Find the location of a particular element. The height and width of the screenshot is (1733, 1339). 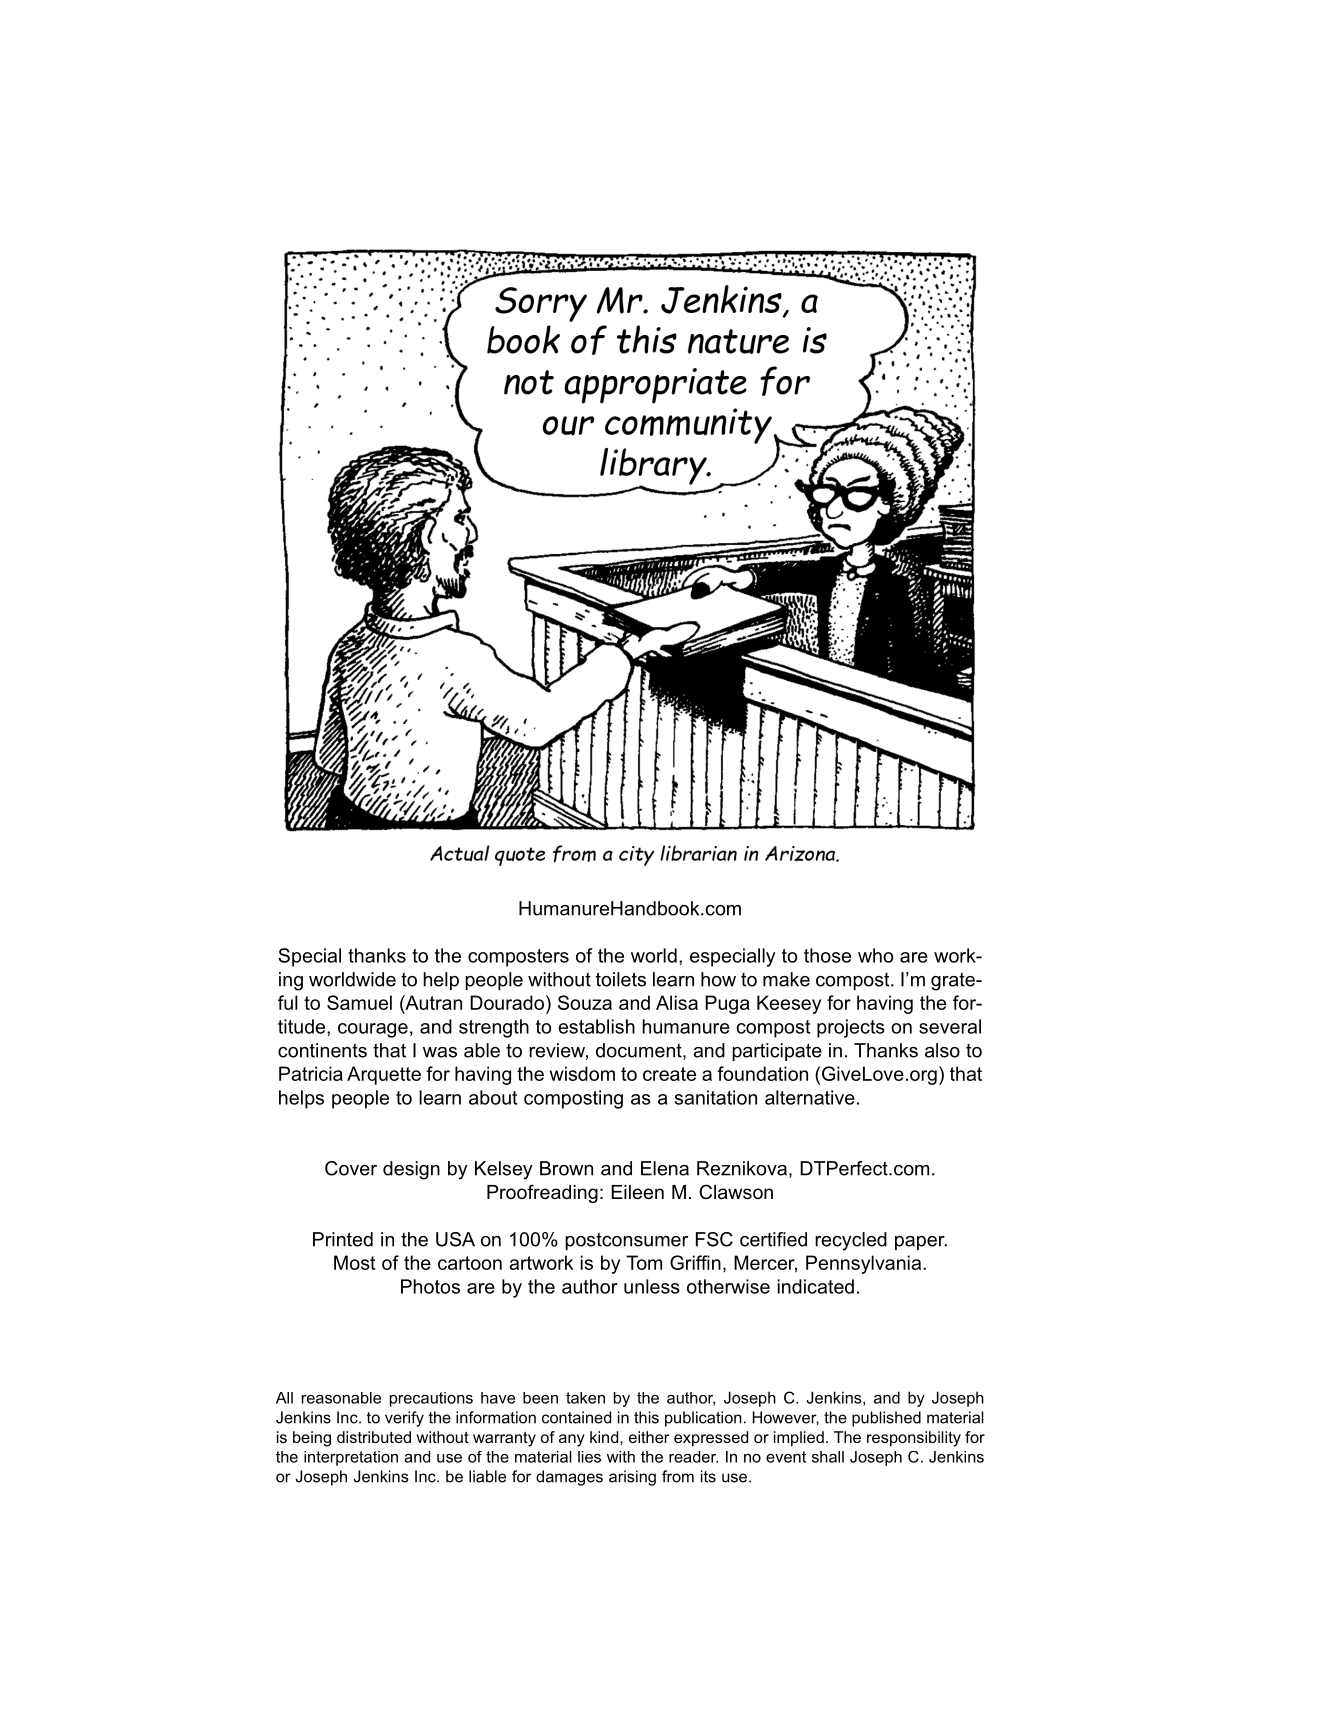

recycled is located at coordinates (851, 1241).
